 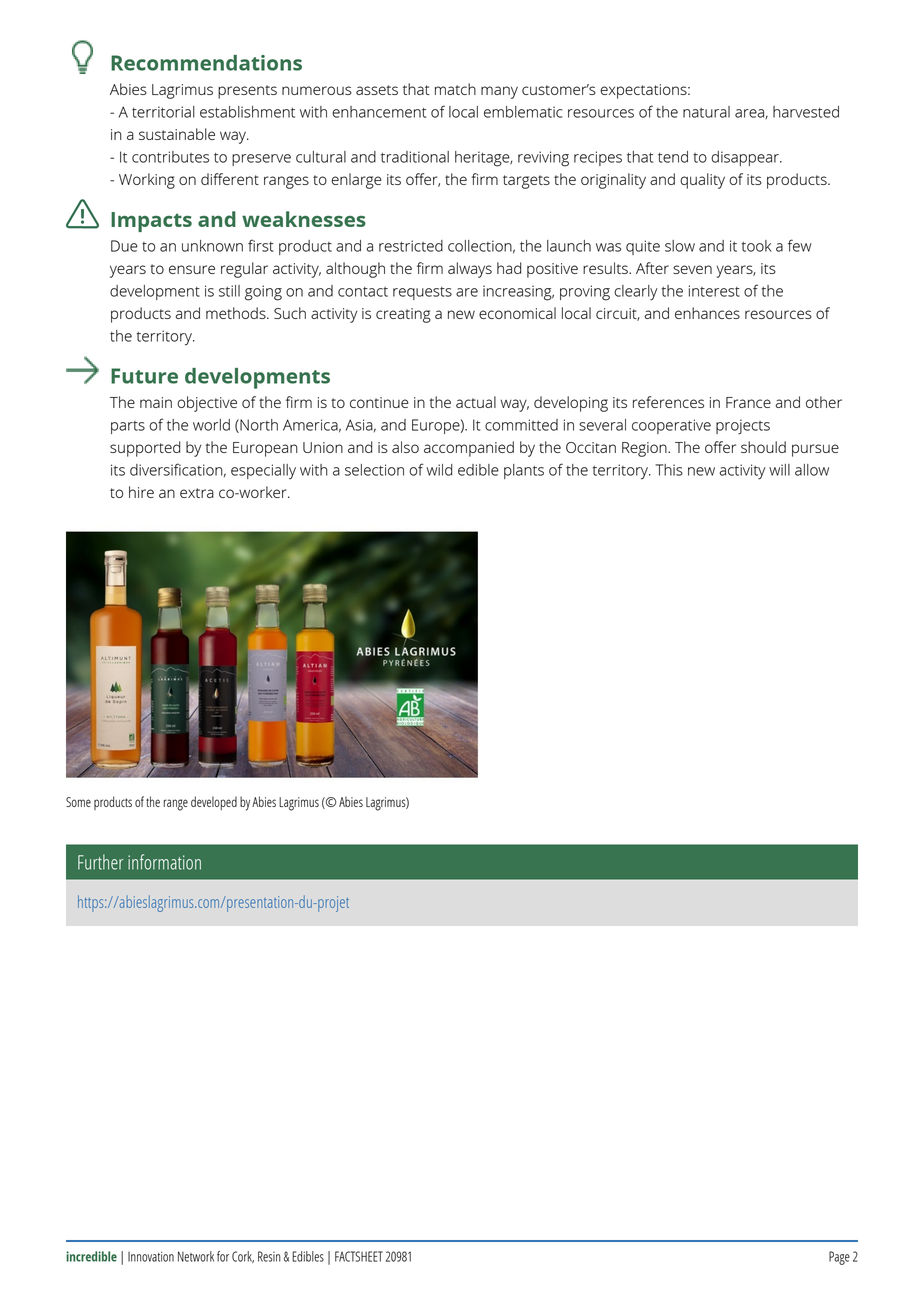 I want to click on area, so click(x=750, y=114).
